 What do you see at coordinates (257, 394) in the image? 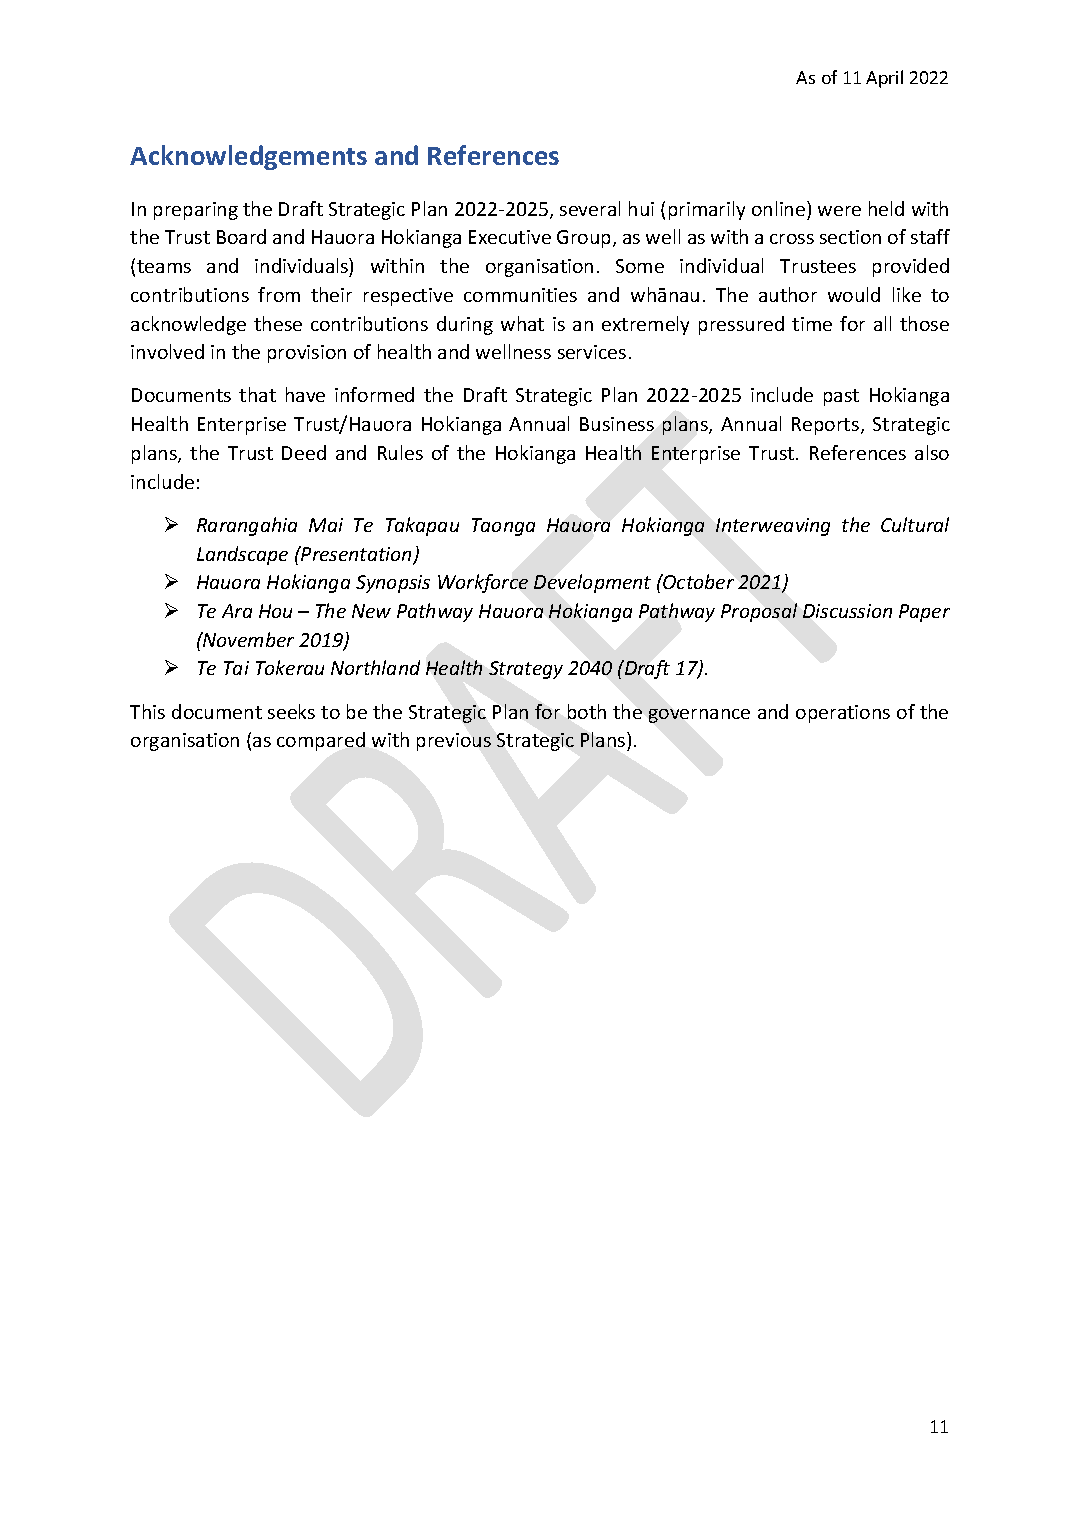
I see `that` at bounding box center [257, 394].
